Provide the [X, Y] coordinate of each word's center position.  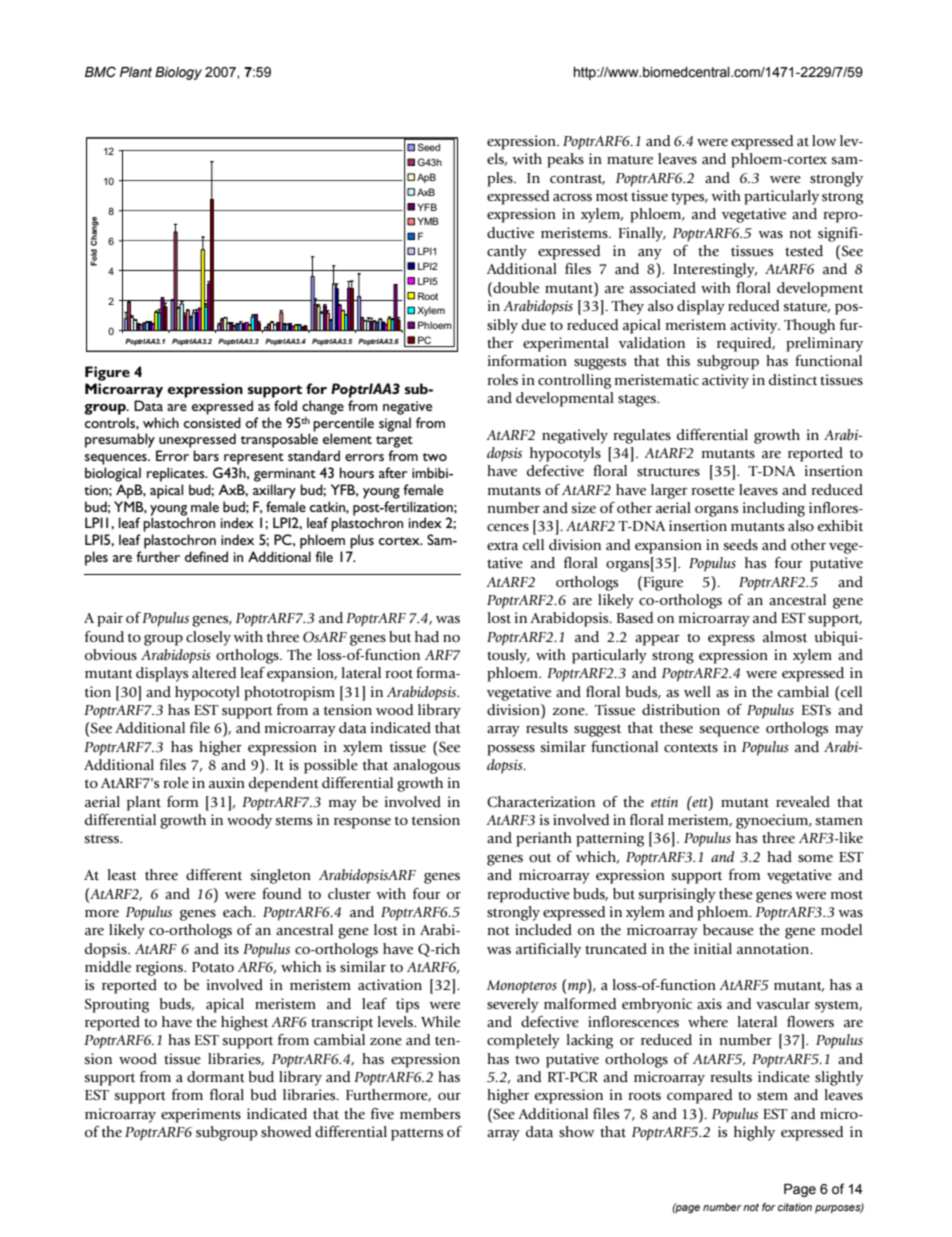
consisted [212, 422]
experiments [201, 1115]
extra [502, 546]
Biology [178, 73]
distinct [793, 380]
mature [630, 160]
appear [657, 640]
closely [208, 638]
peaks [565, 160]
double [515, 289]
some [815, 859]
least [122, 875]
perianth [544, 839]
